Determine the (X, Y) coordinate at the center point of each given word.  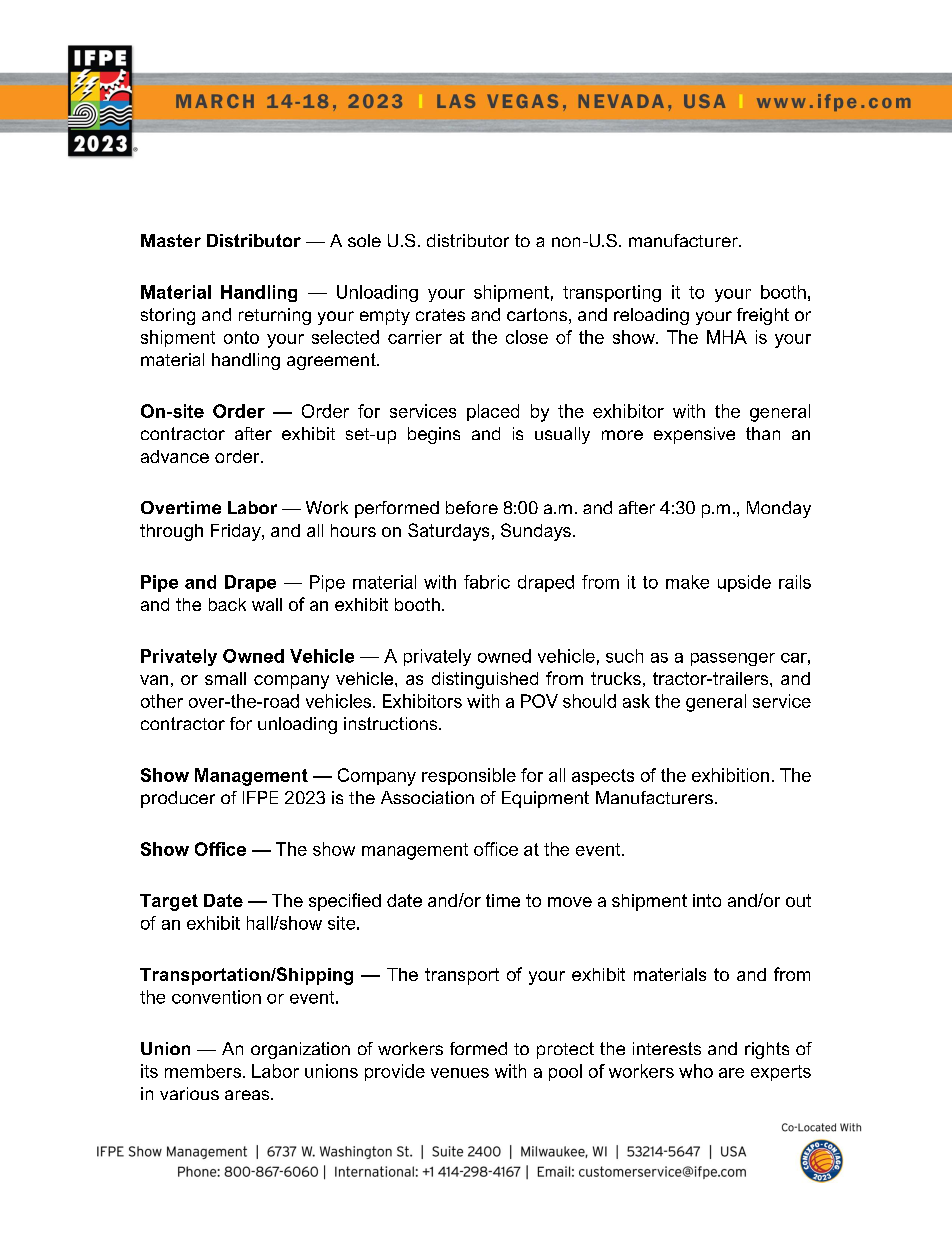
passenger (733, 659)
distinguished (485, 680)
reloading (651, 316)
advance (175, 456)
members (203, 1071)
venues (460, 1073)
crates (440, 315)
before (472, 507)
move (570, 902)
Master (171, 240)
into (707, 900)
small (225, 678)
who (696, 1071)
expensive (694, 435)
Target (169, 902)
